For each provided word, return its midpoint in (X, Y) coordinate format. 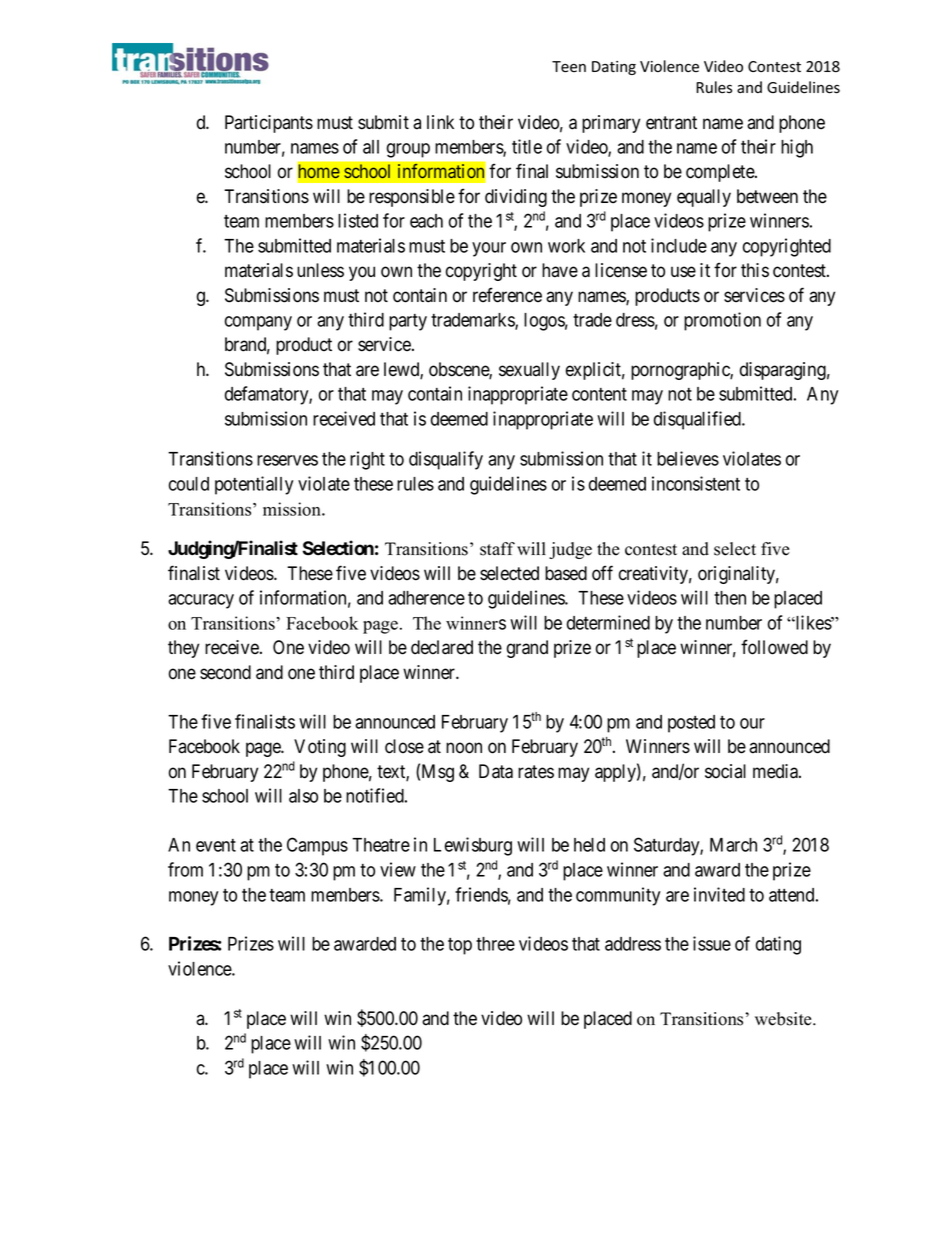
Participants (269, 124)
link (440, 122)
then (730, 598)
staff (497, 549)
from (185, 869)
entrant (671, 123)
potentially (254, 485)
